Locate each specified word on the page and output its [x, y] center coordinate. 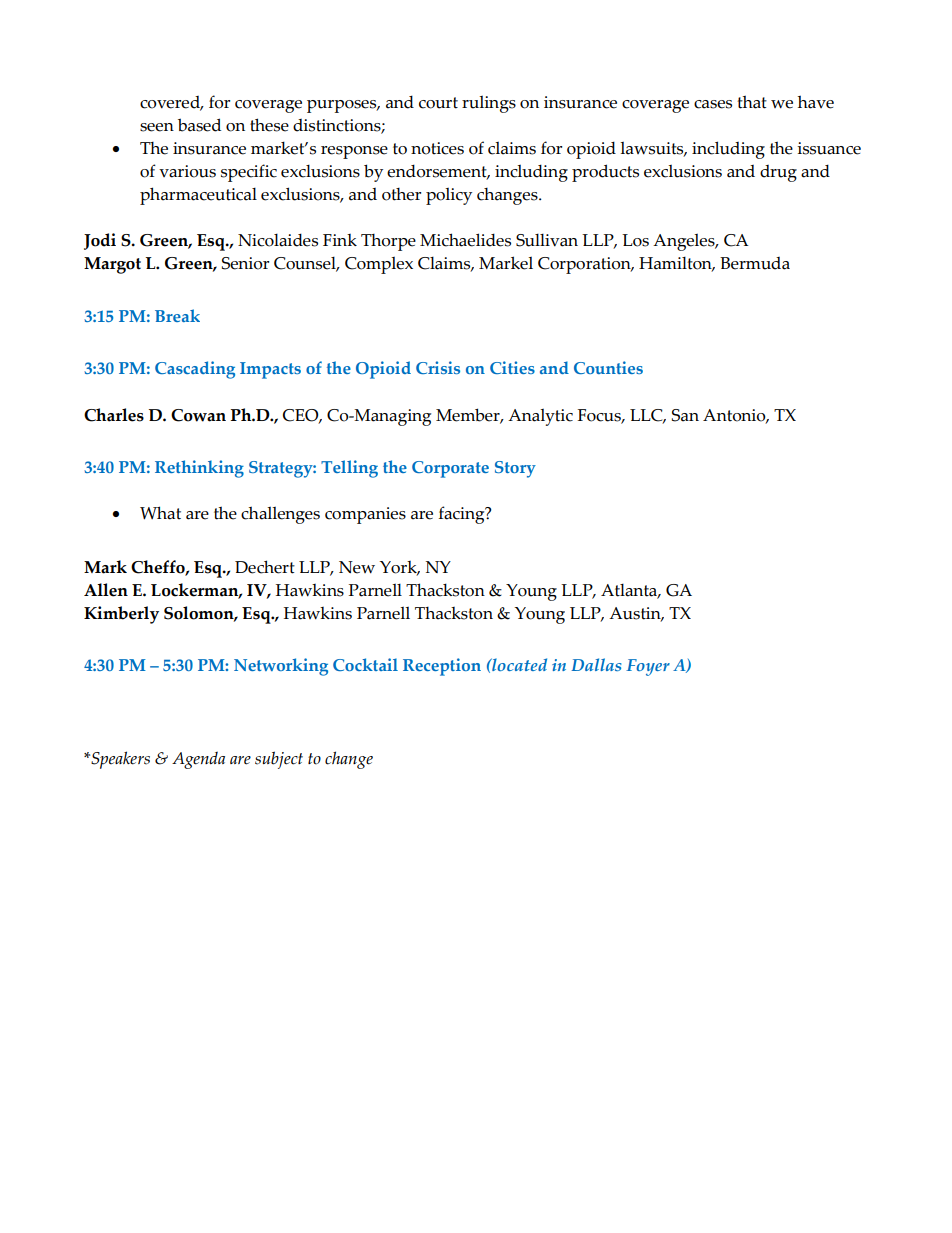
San [685, 415]
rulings [489, 104]
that [752, 102]
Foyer [648, 667]
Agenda [198, 760]
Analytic [540, 417]
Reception [442, 667]
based [199, 125]
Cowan [198, 415]
